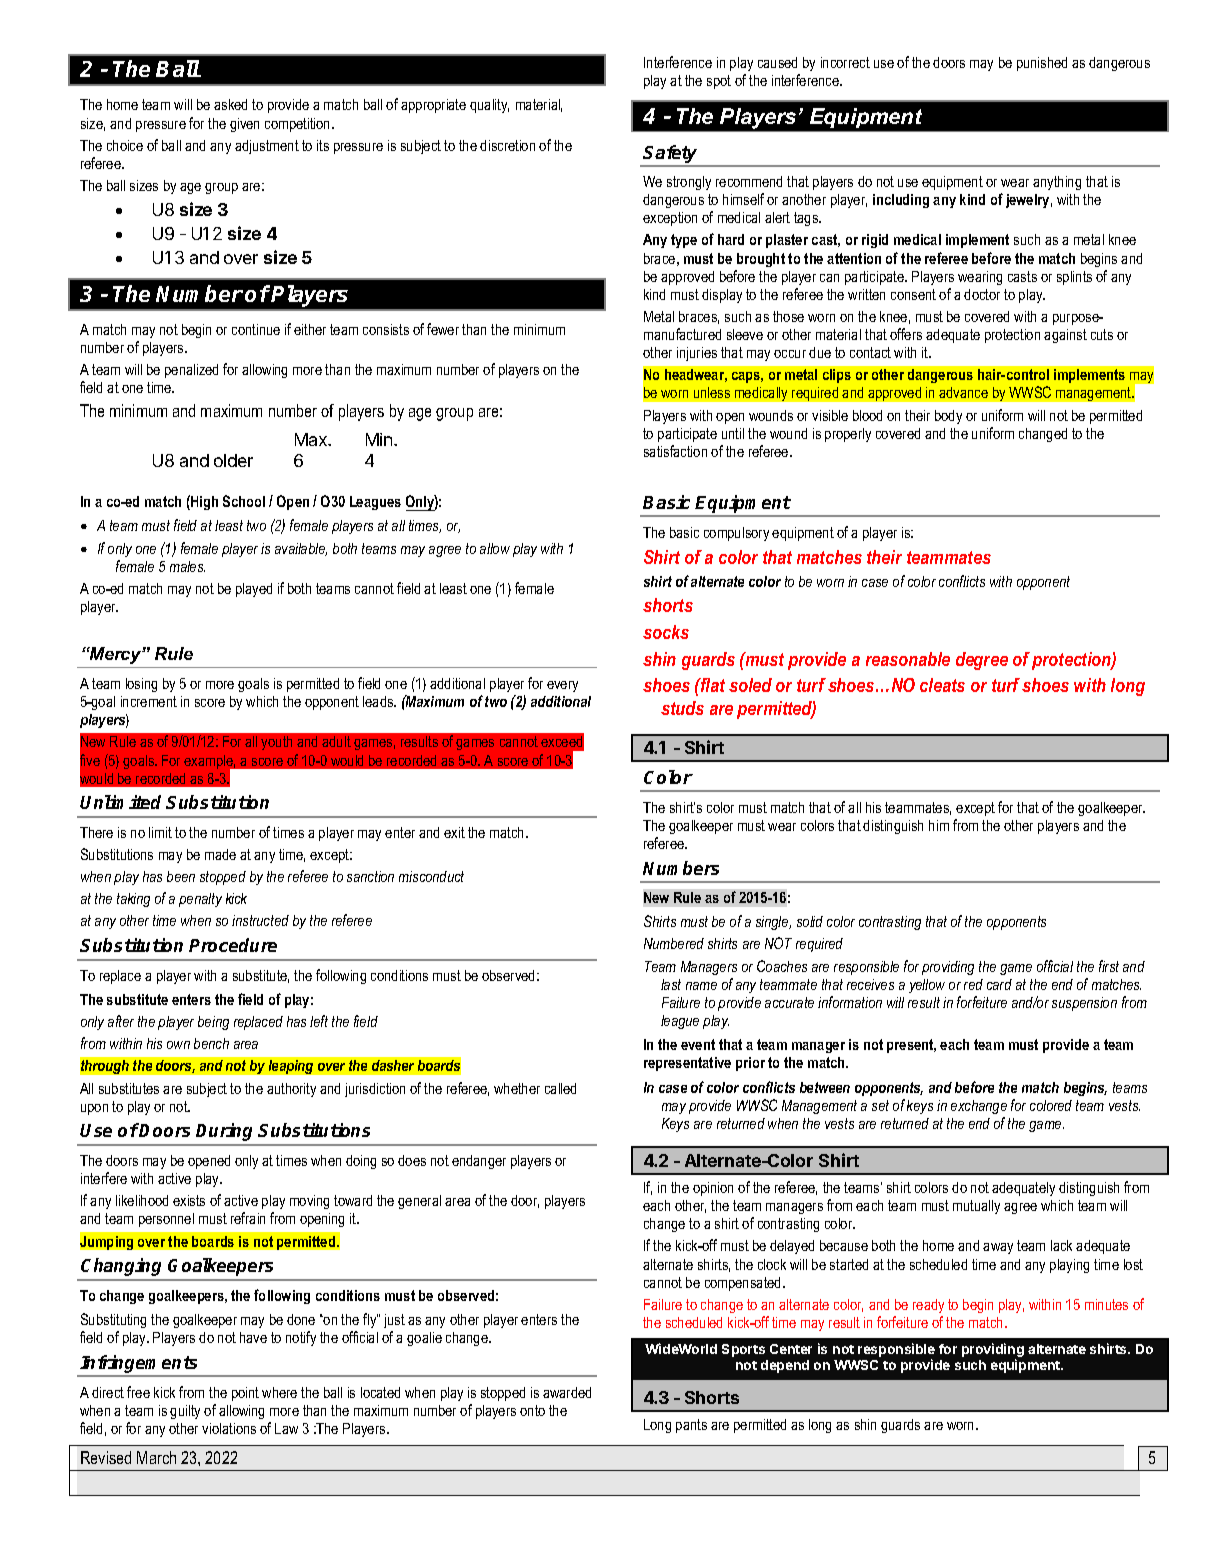  I want to click on example, so click(210, 763).
